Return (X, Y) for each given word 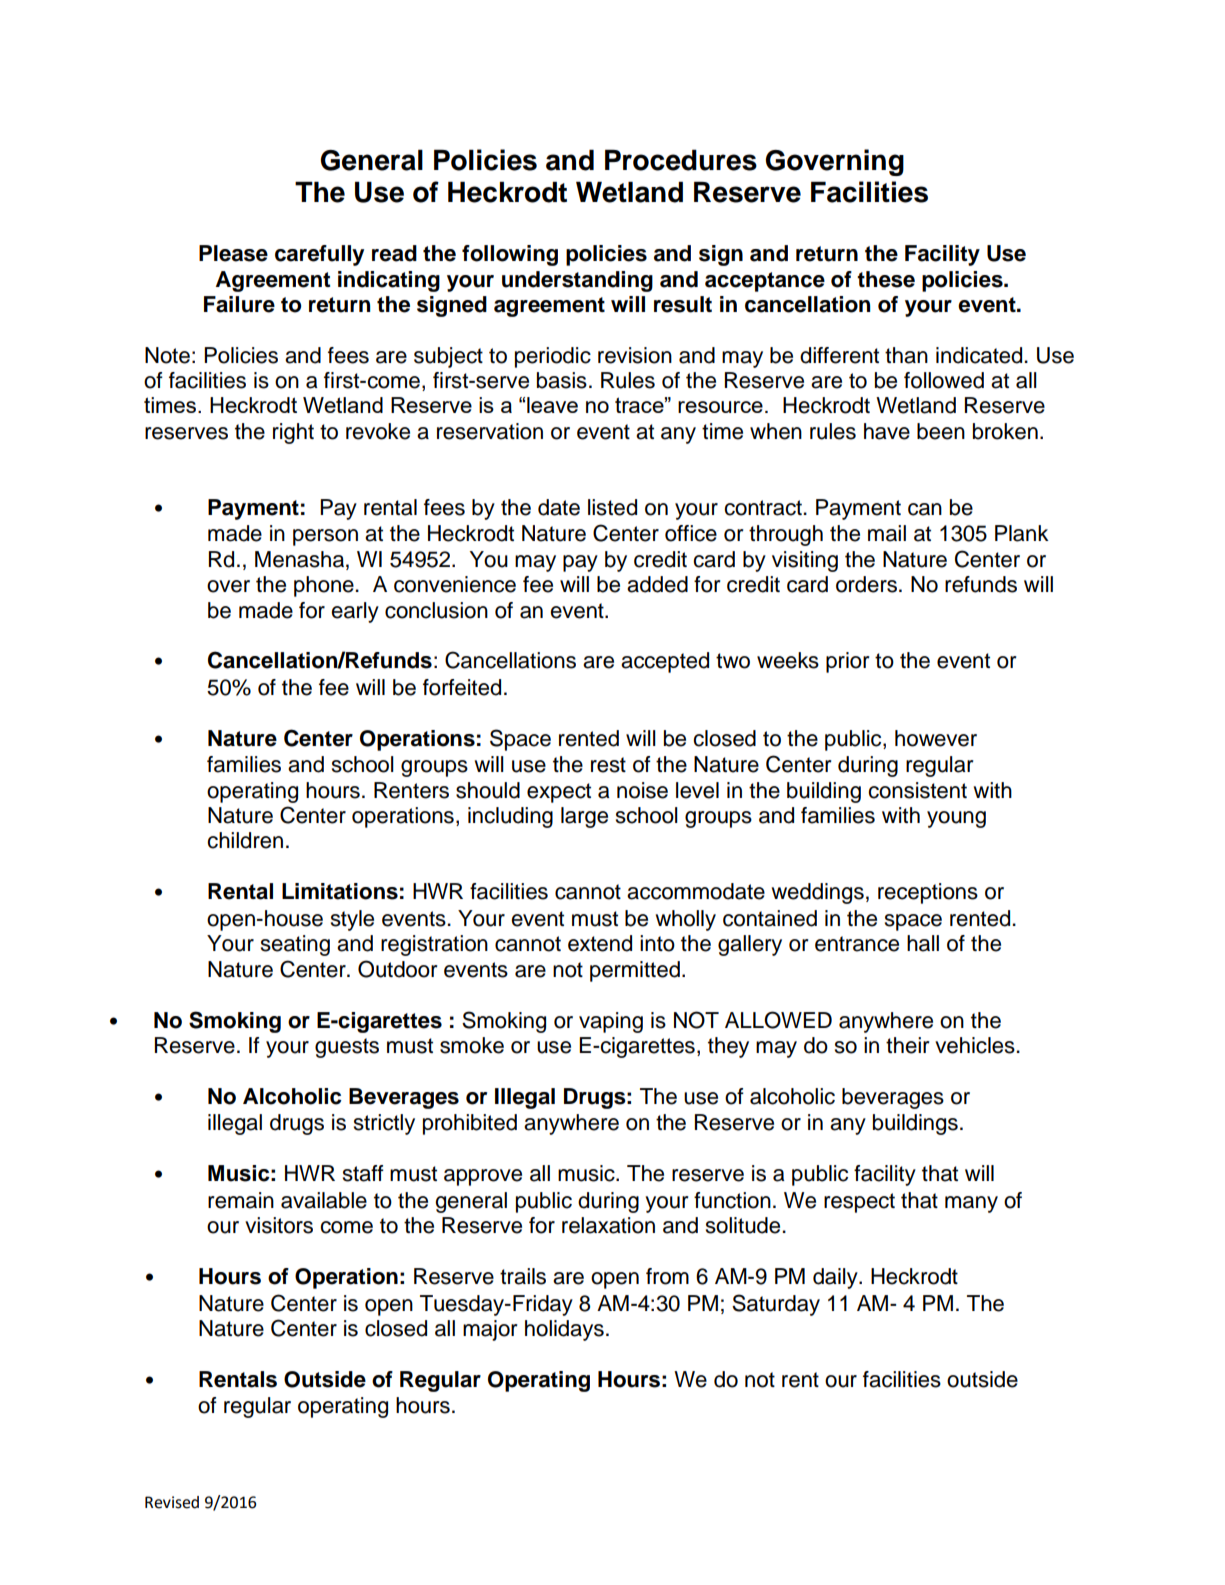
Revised (172, 1502)
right (293, 433)
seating (295, 945)
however (936, 738)
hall (923, 943)
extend (600, 943)
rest (608, 765)
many (971, 1204)
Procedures (681, 160)
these (886, 279)
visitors (279, 1225)
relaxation (608, 1225)
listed (612, 507)
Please (233, 253)
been (941, 431)
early (355, 612)
